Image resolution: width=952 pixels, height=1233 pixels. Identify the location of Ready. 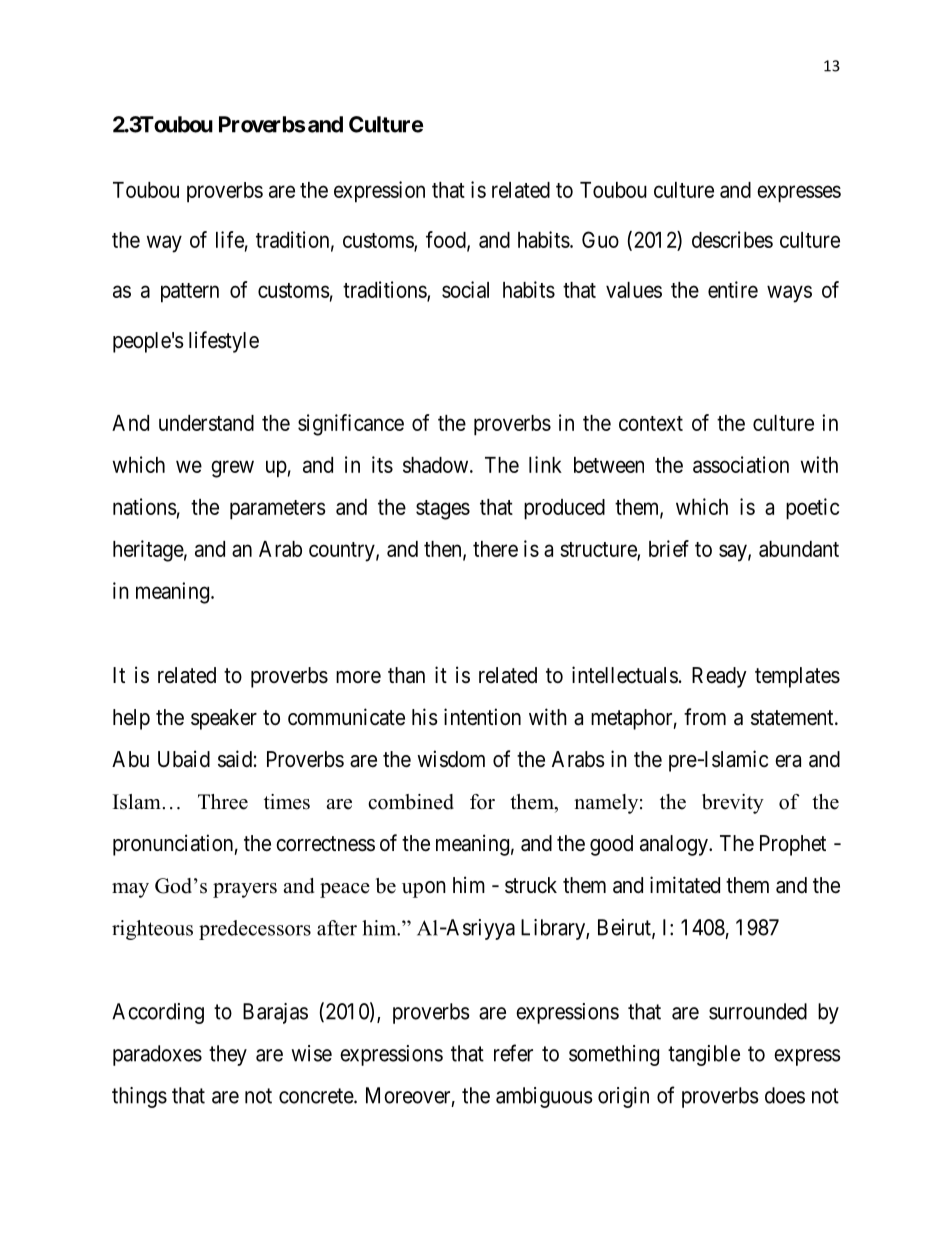
(719, 677).
